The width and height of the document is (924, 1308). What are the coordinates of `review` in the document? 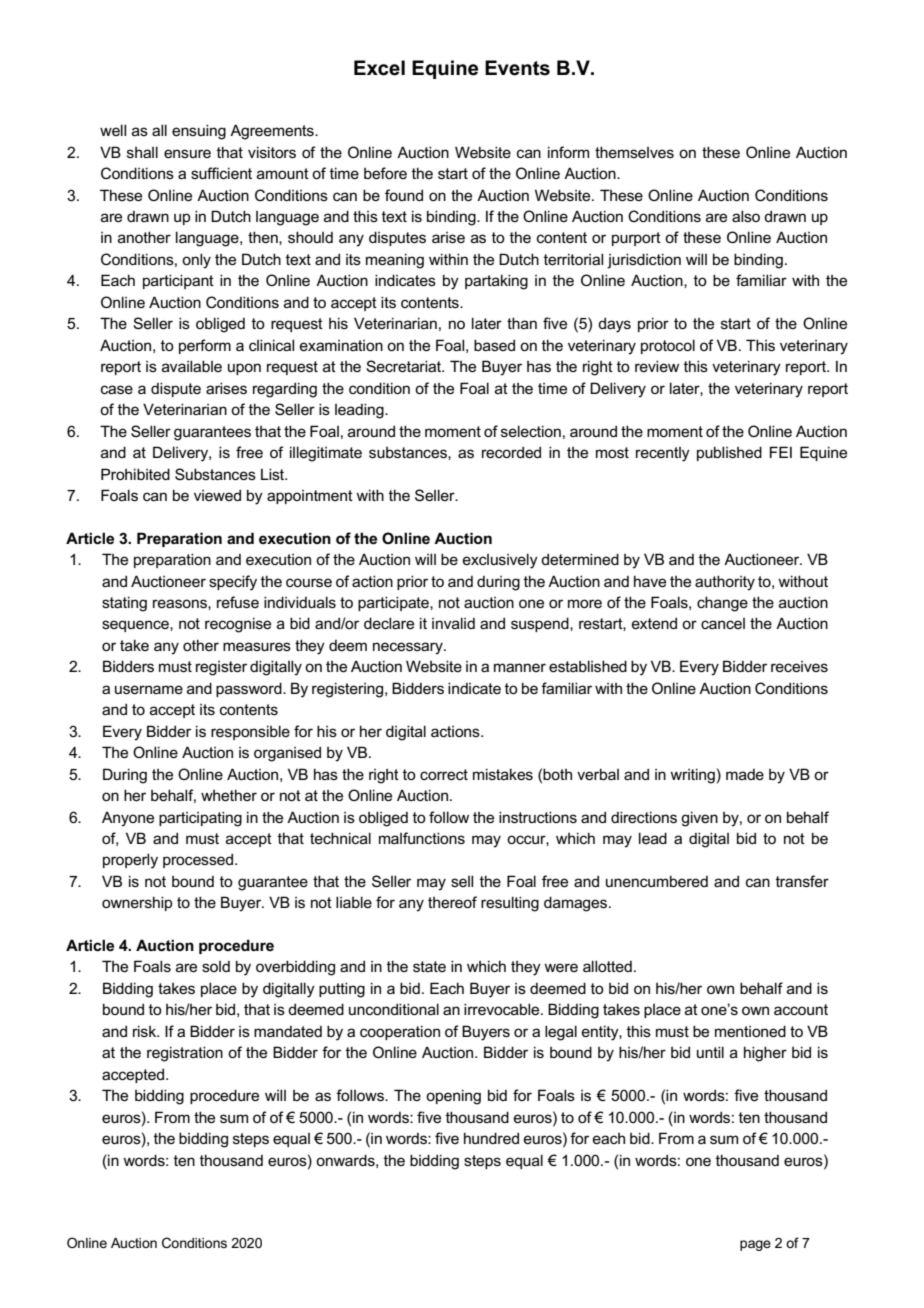 It's located at (657, 366).
